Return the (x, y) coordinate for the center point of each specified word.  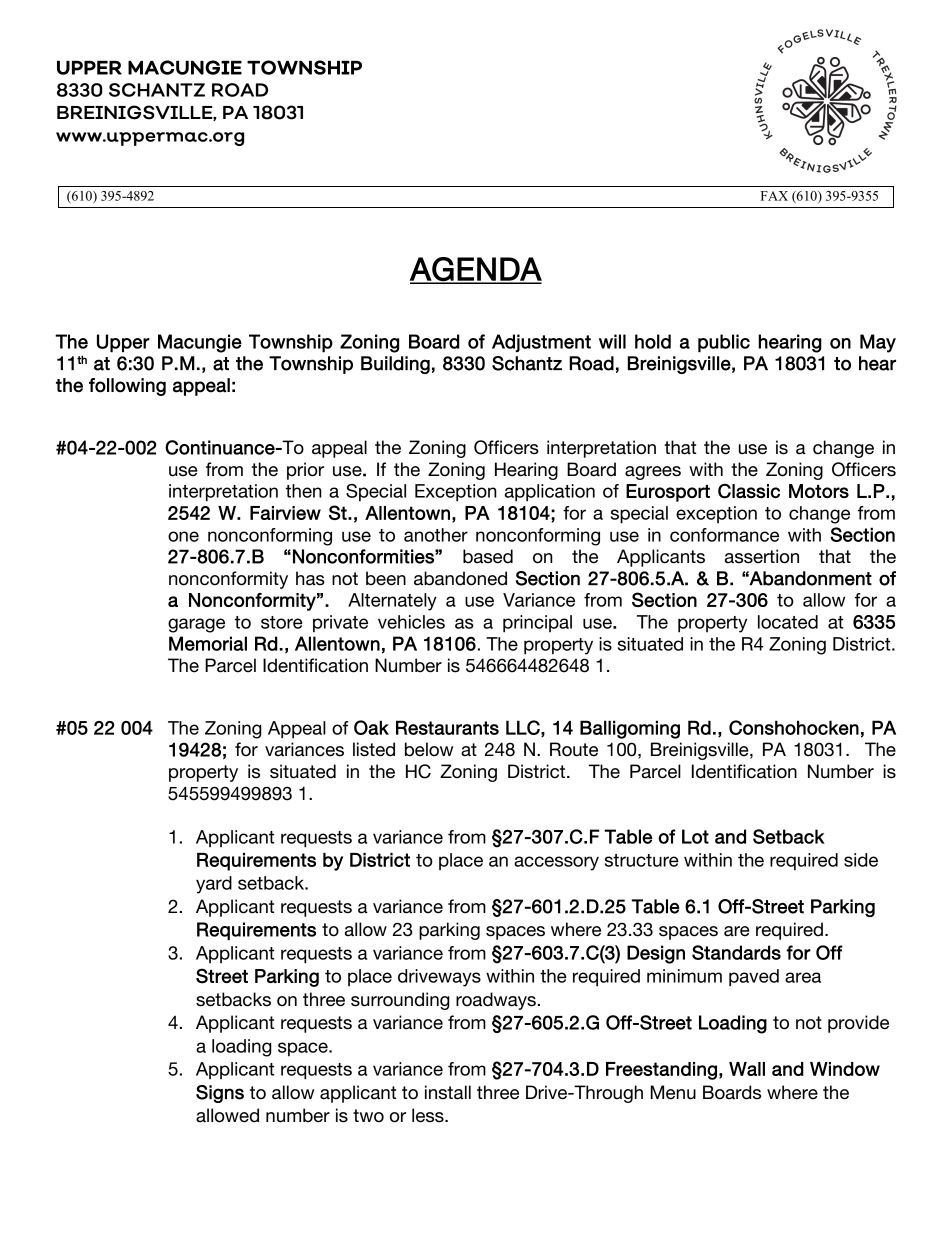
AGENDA (476, 270)
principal (537, 624)
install (448, 1092)
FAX (774, 196)
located (788, 622)
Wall (747, 1069)
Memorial (208, 643)
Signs (220, 1094)
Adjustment (541, 343)
